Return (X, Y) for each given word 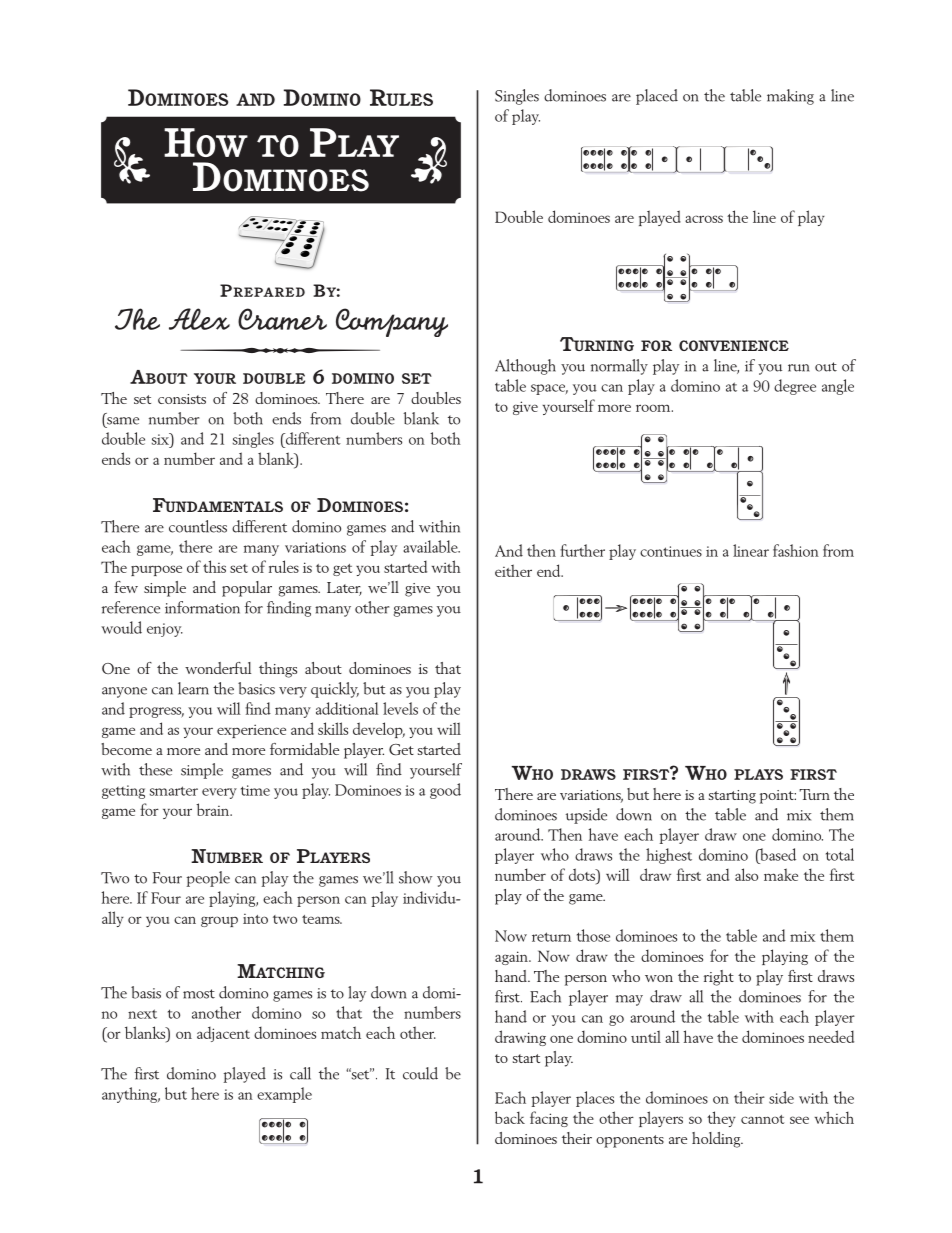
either (513, 570)
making (790, 97)
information (202, 607)
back (510, 1117)
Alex (199, 319)
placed (657, 97)
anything (131, 1095)
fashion (796, 550)
